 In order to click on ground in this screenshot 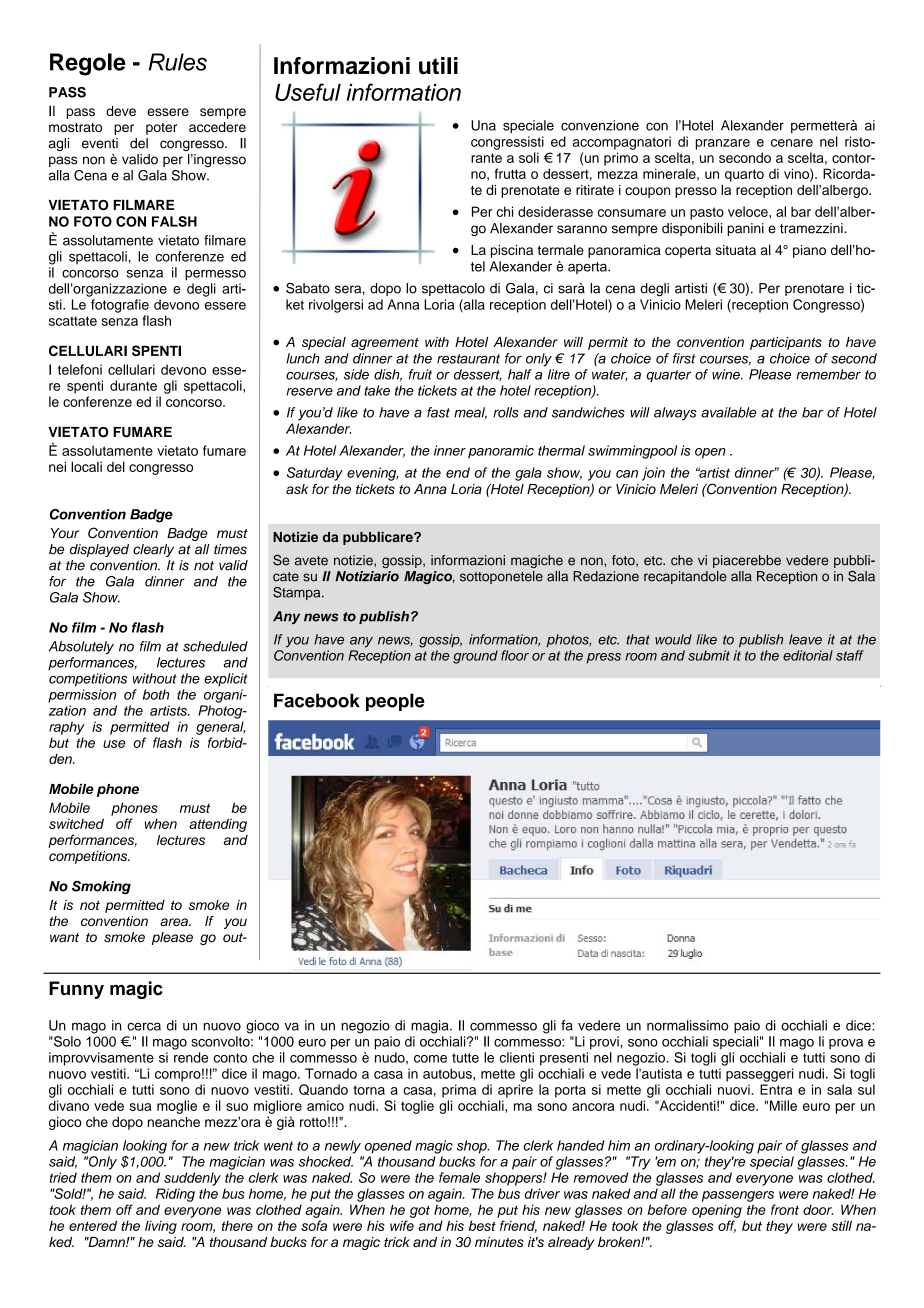, I will do `click(475, 657)`.
